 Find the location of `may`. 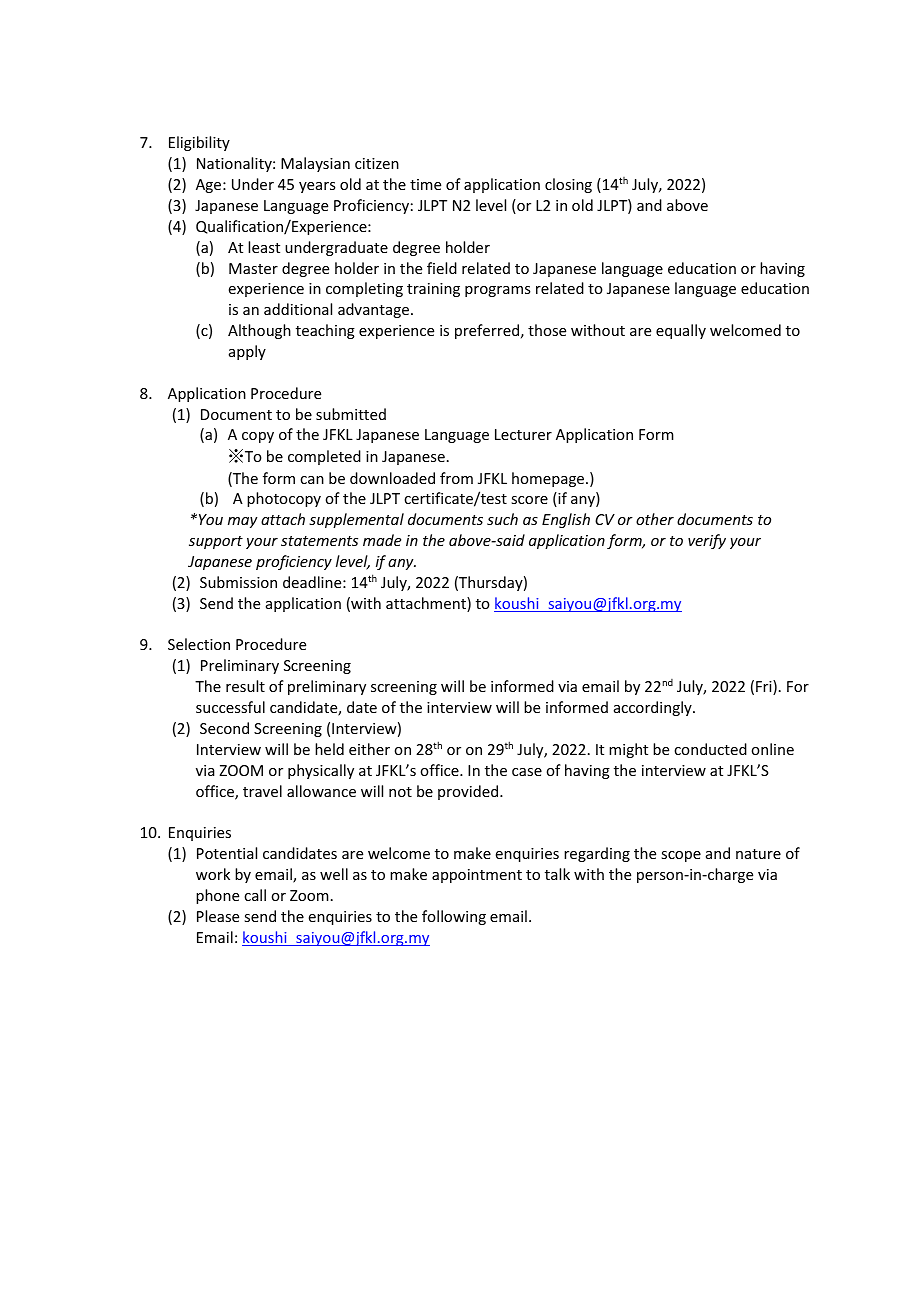

may is located at coordinates (243, 522).
